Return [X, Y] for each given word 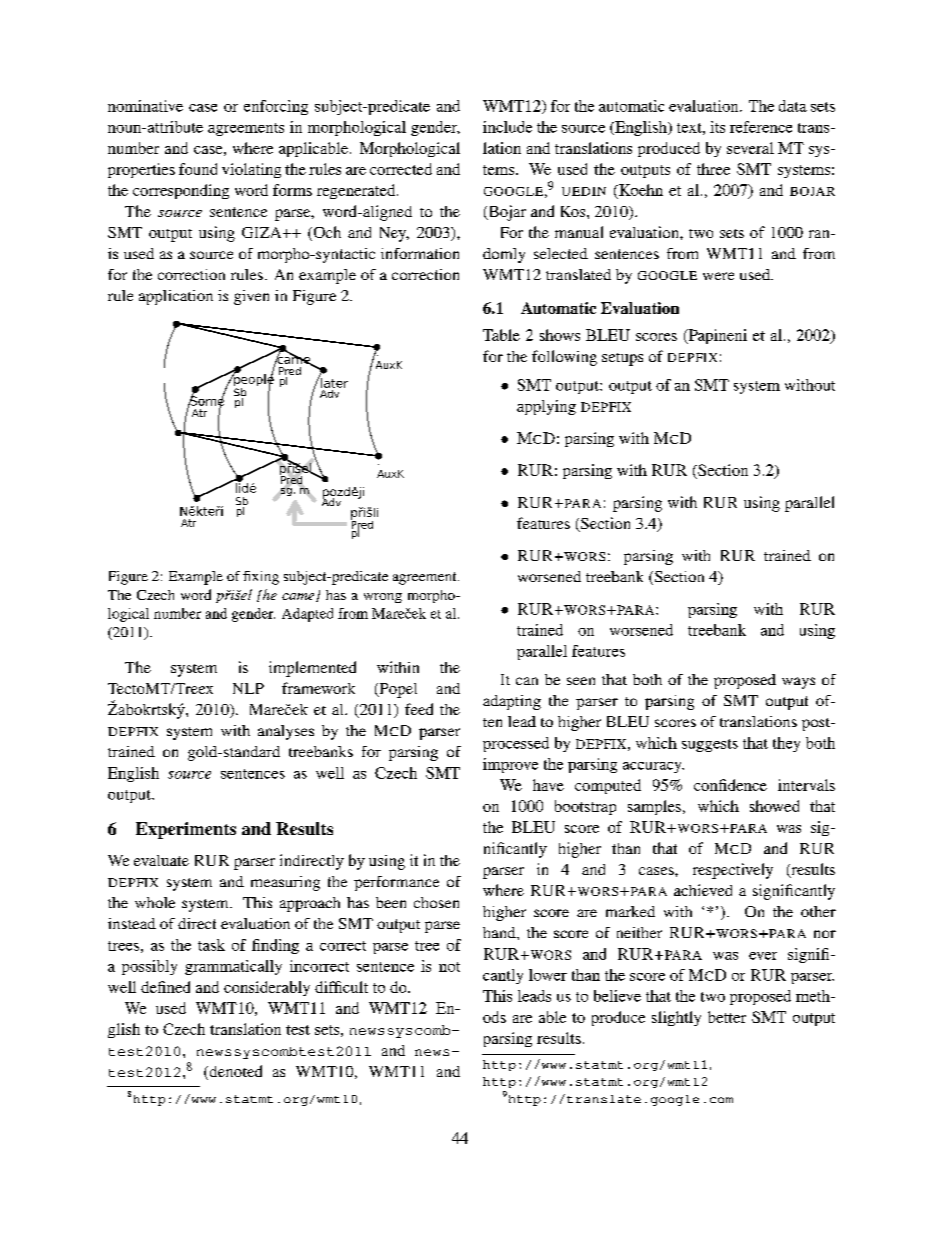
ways [798, 683]
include [507, 127]
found [198, 169]
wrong [383, 598]
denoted [234, 1072]
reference [761, 127]
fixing [261, 578]
